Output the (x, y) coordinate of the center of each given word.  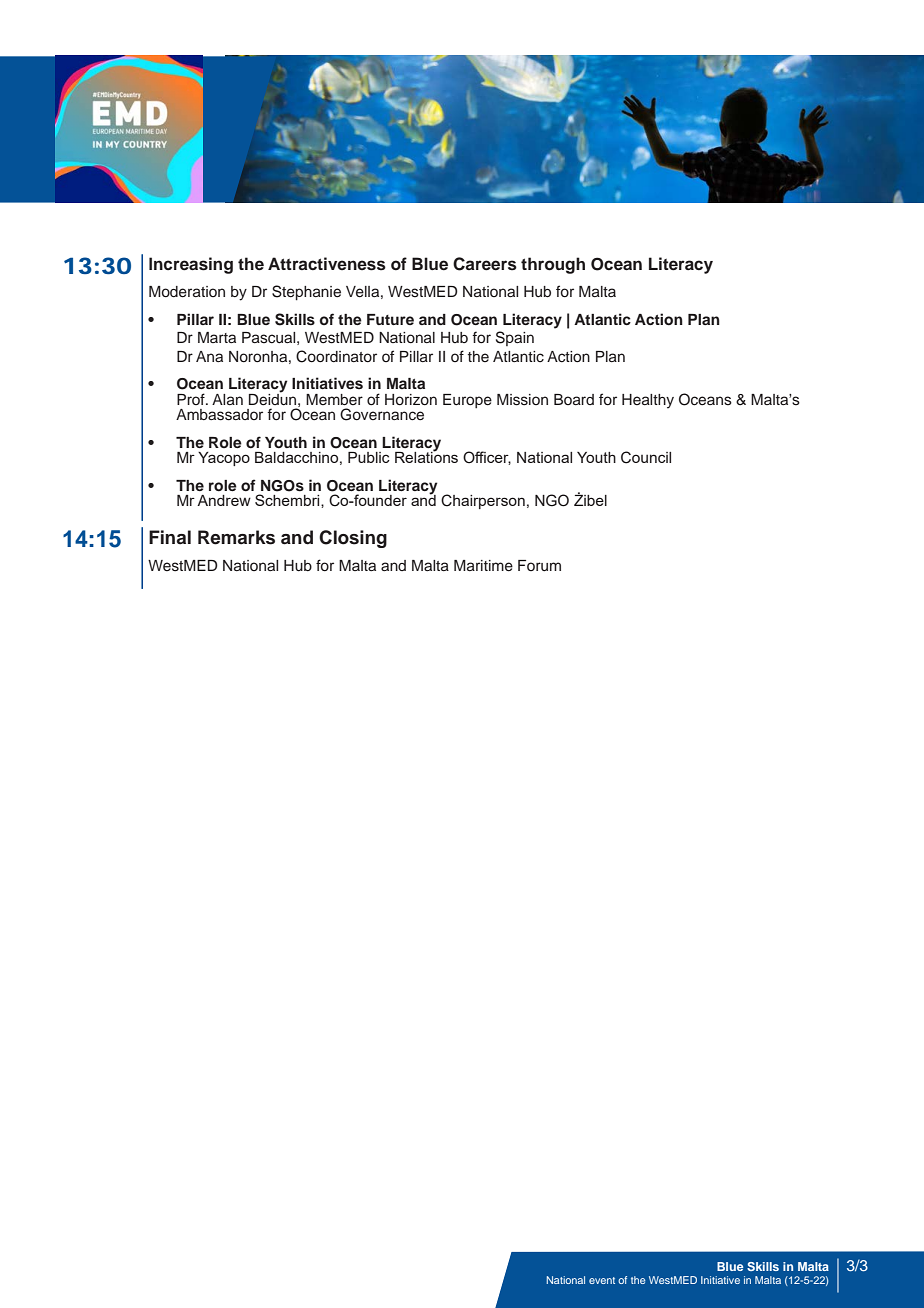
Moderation (187, 292)
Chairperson (483, 501)
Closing (353, 539)
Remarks (236, 537)
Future (390, 319)
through (553, 265)
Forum (539, 566)
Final (170, 537)
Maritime (483, 566)
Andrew (224, 500)
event (602, 1280)
